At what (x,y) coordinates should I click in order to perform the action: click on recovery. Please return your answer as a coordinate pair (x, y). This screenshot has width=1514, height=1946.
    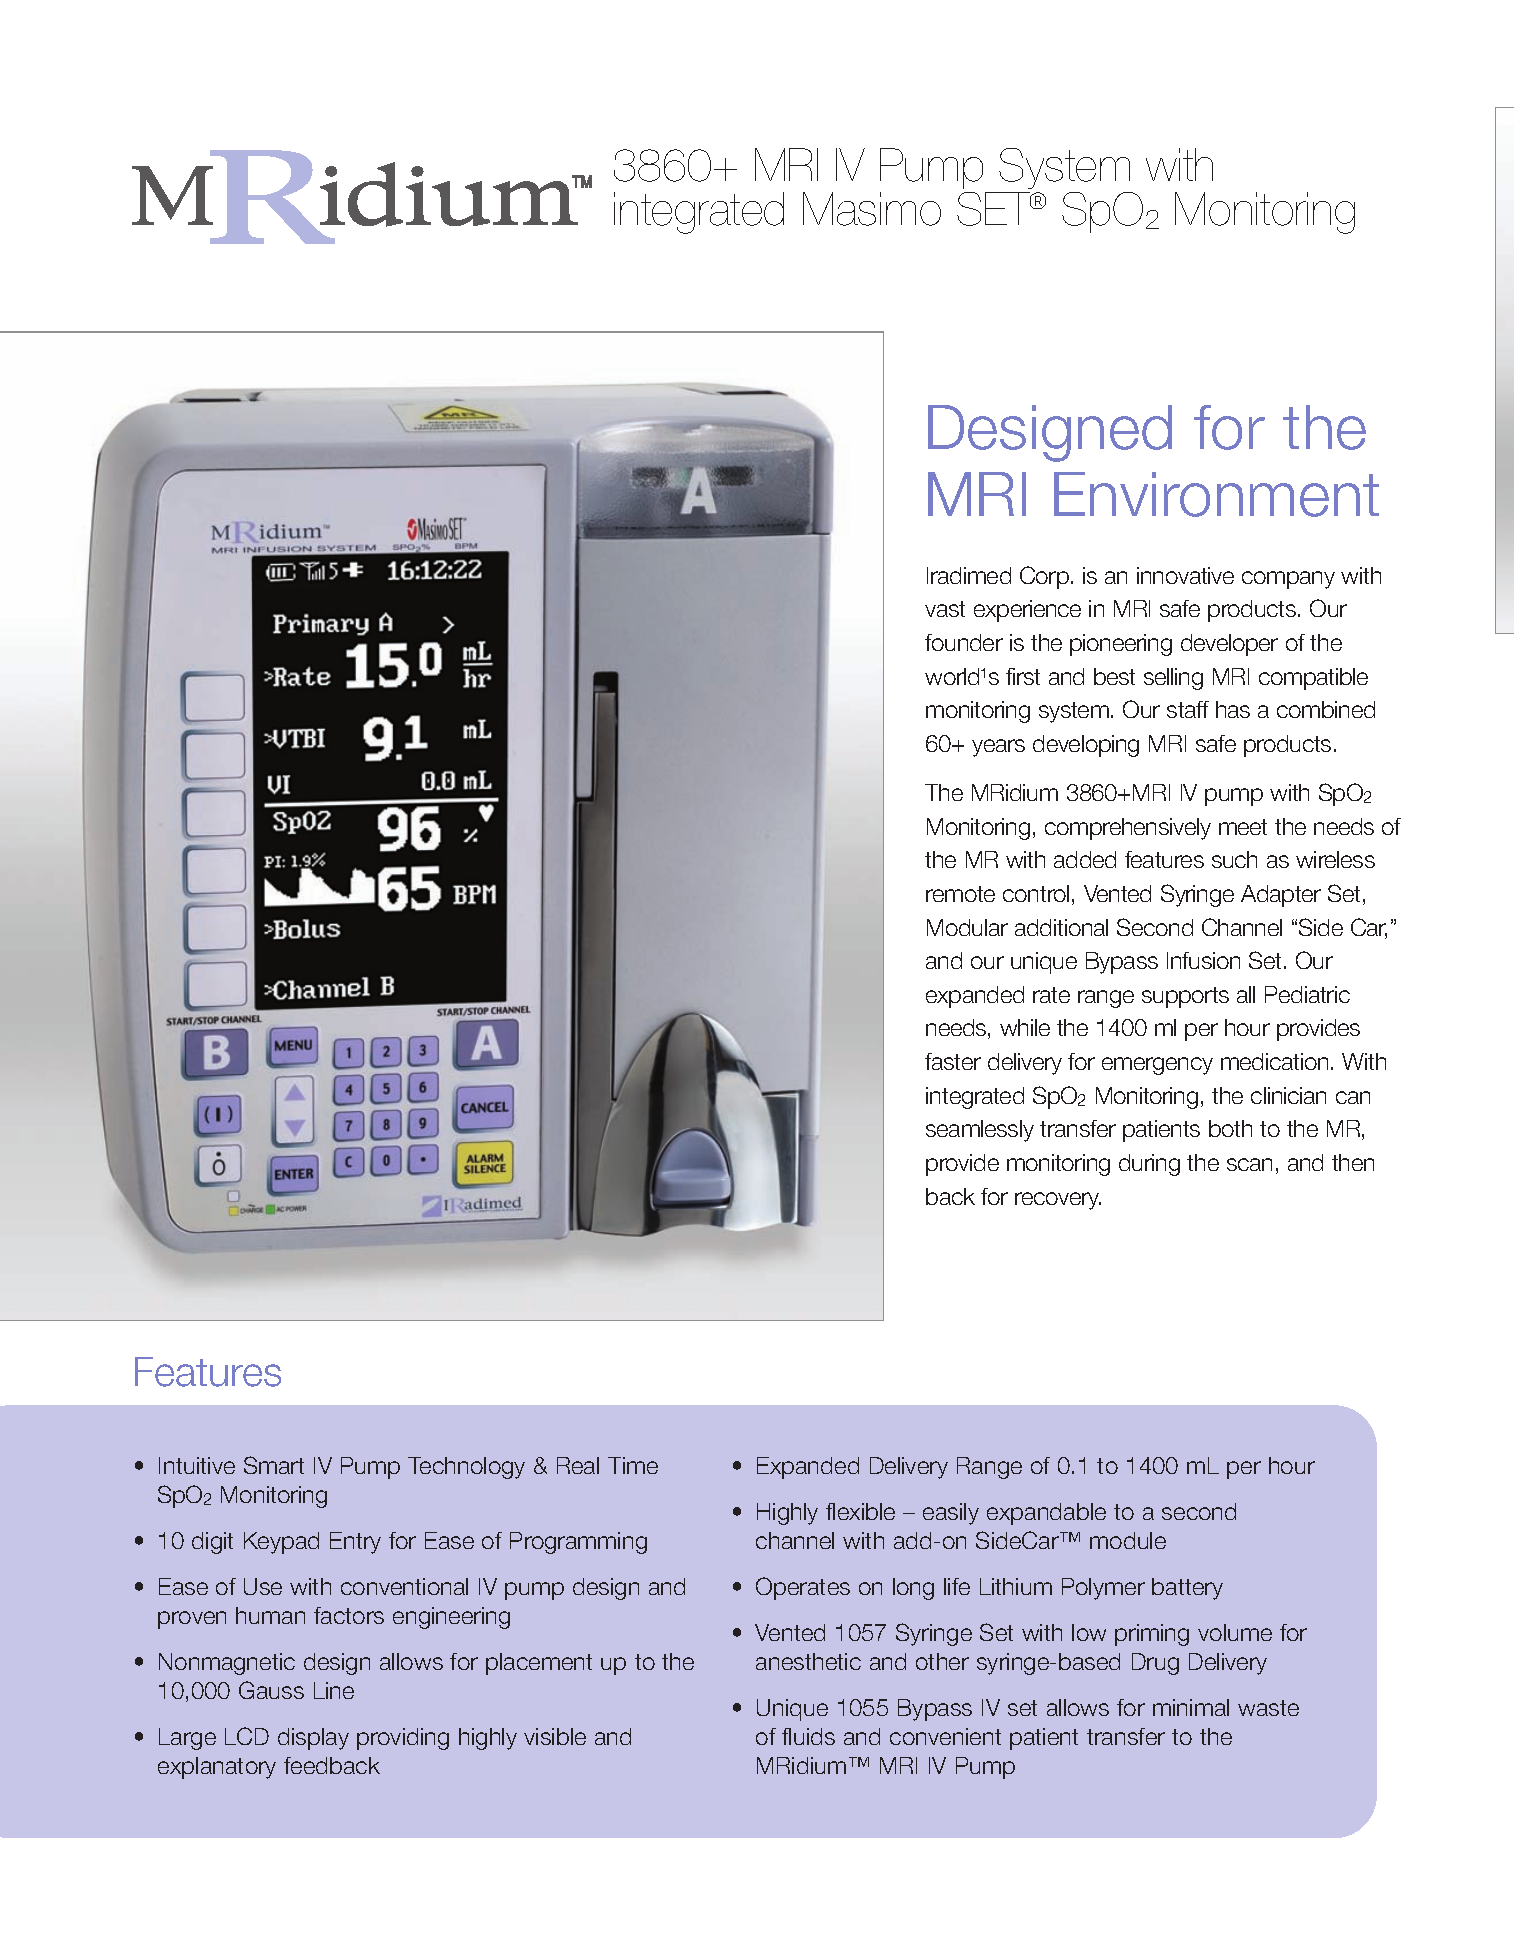
    Looking at the image, I should click on (1058, 1201).
